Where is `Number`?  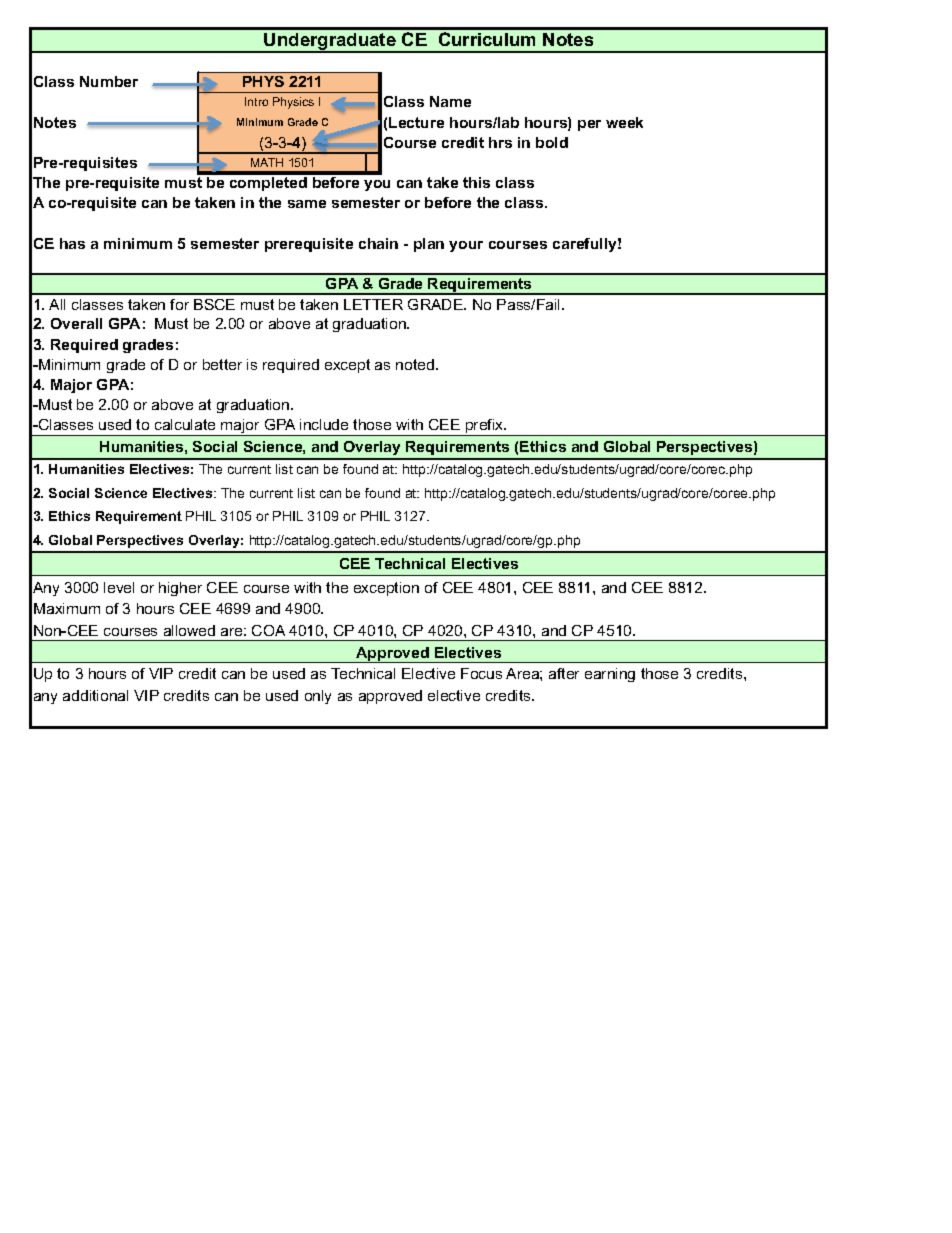 Number is located at coordinates (109, 81).
